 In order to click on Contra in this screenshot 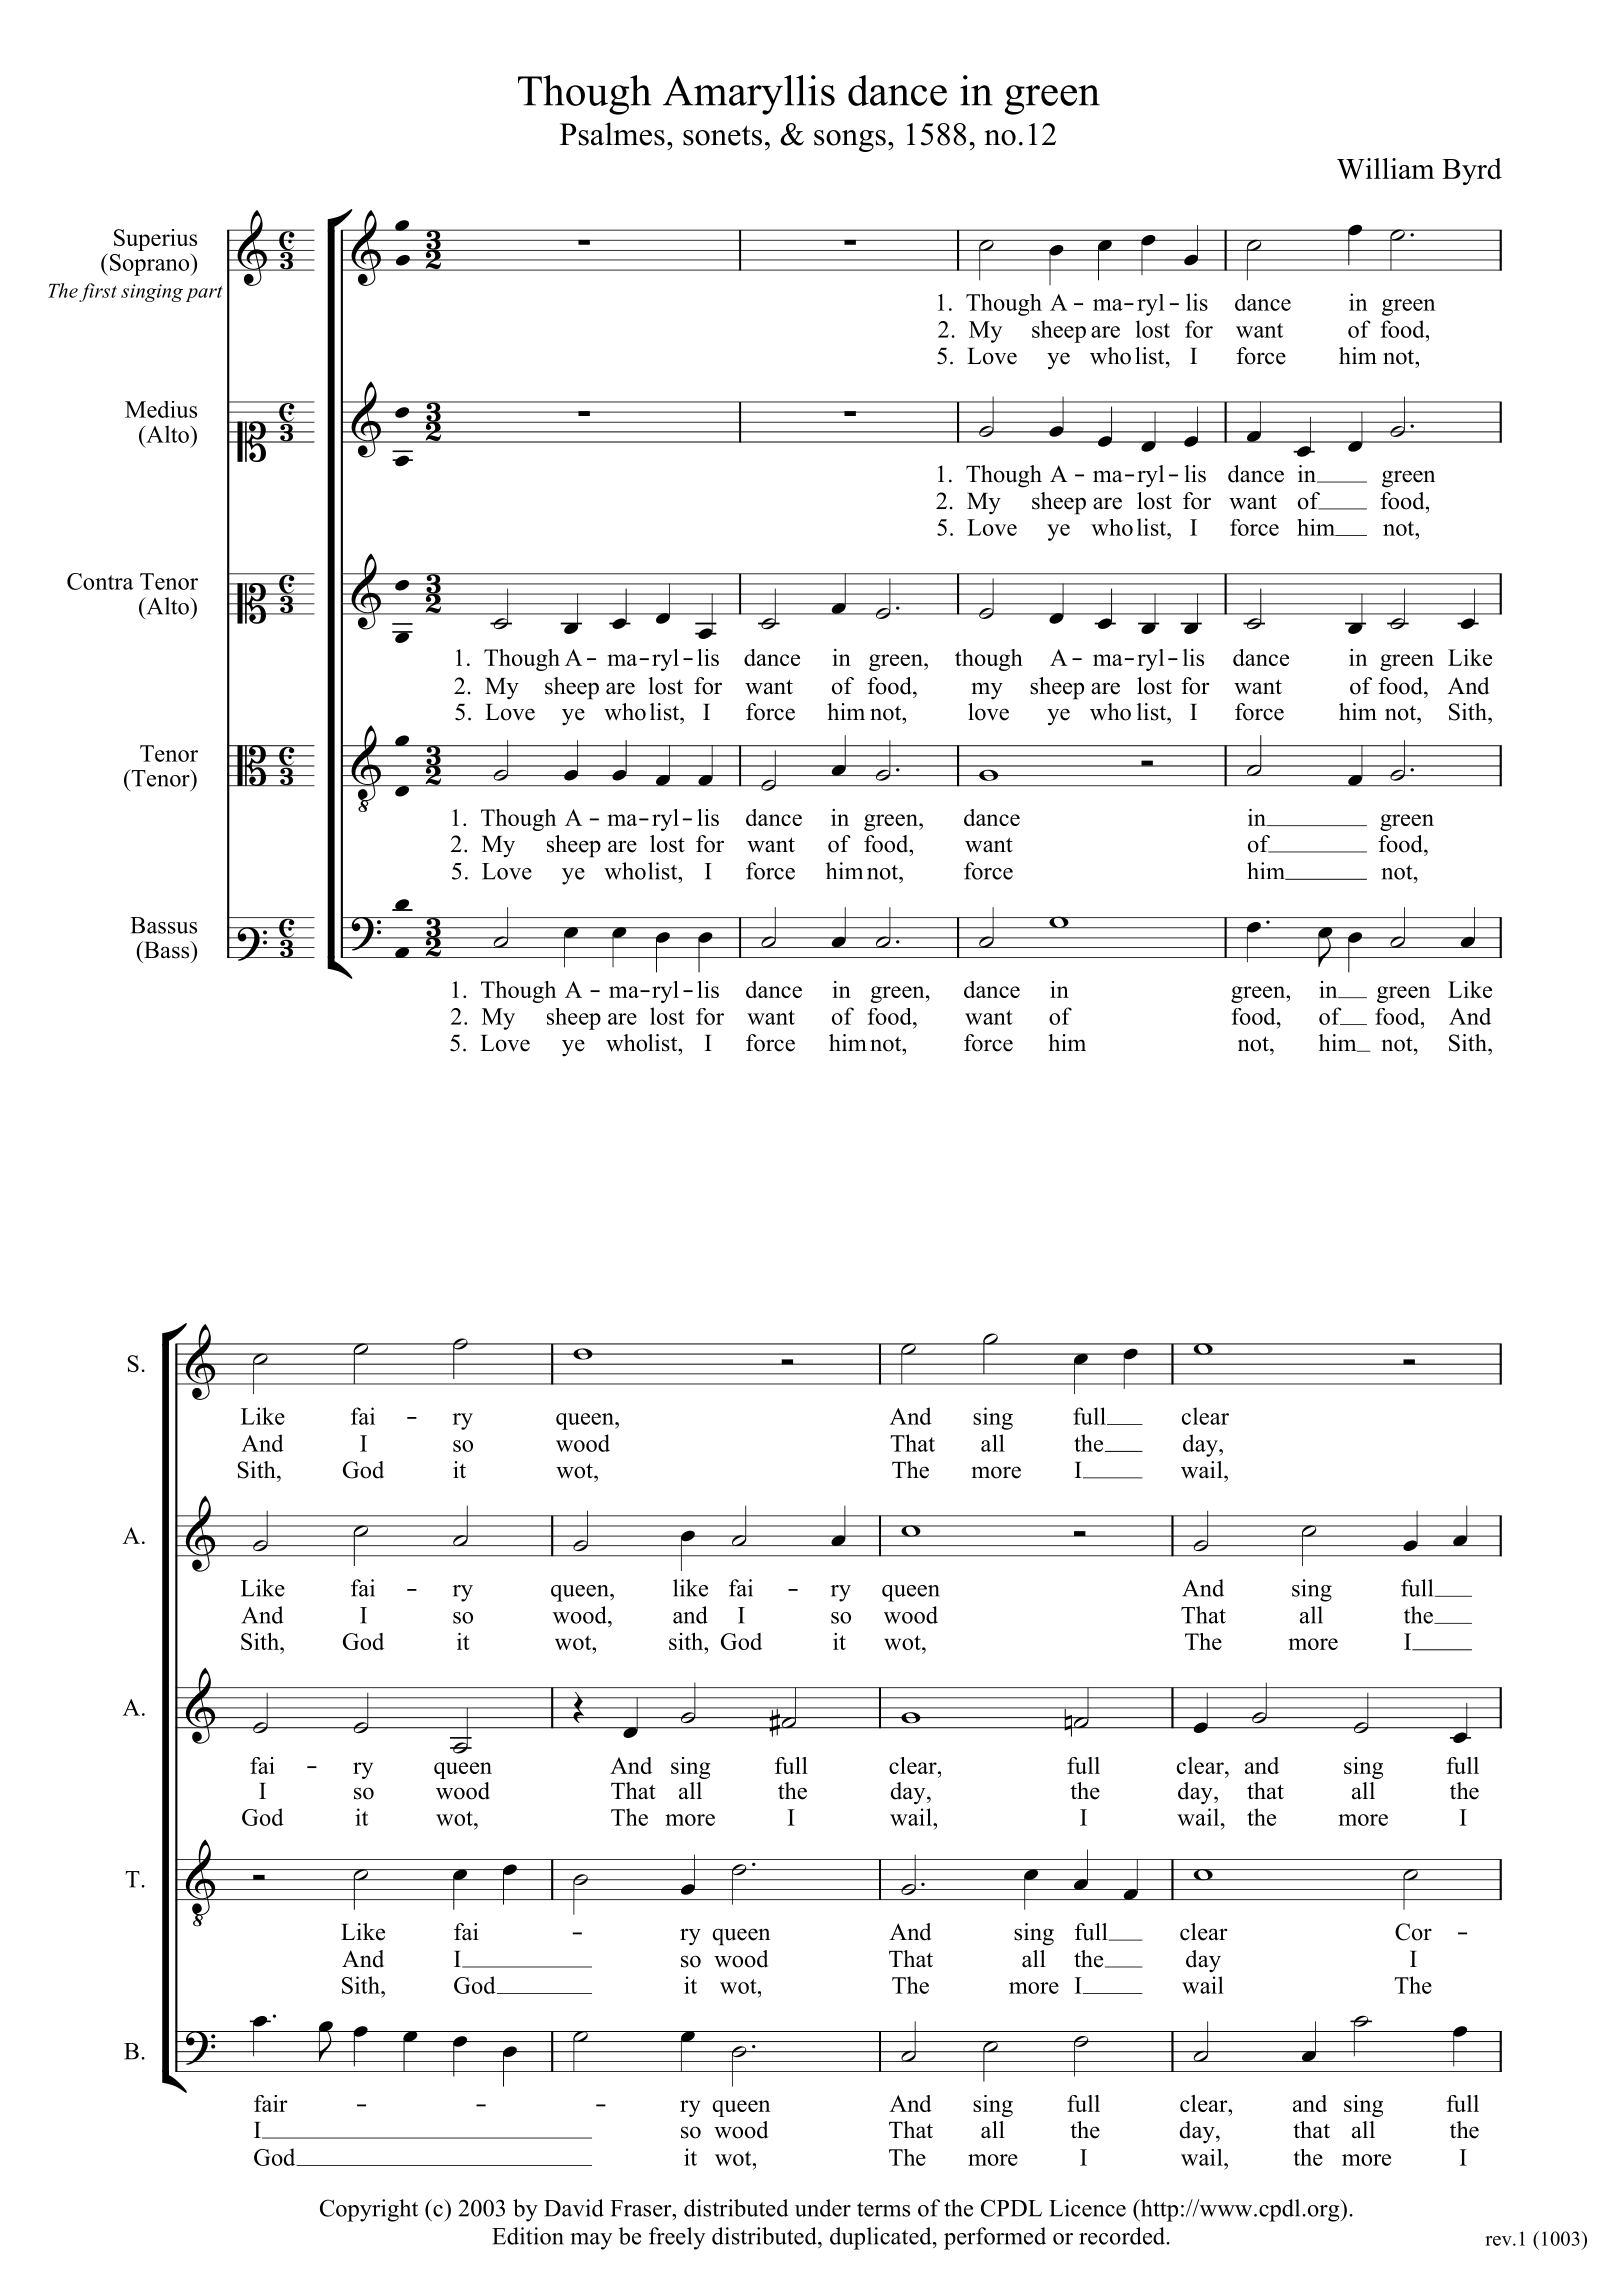, I will do `click(100, 581)`.
